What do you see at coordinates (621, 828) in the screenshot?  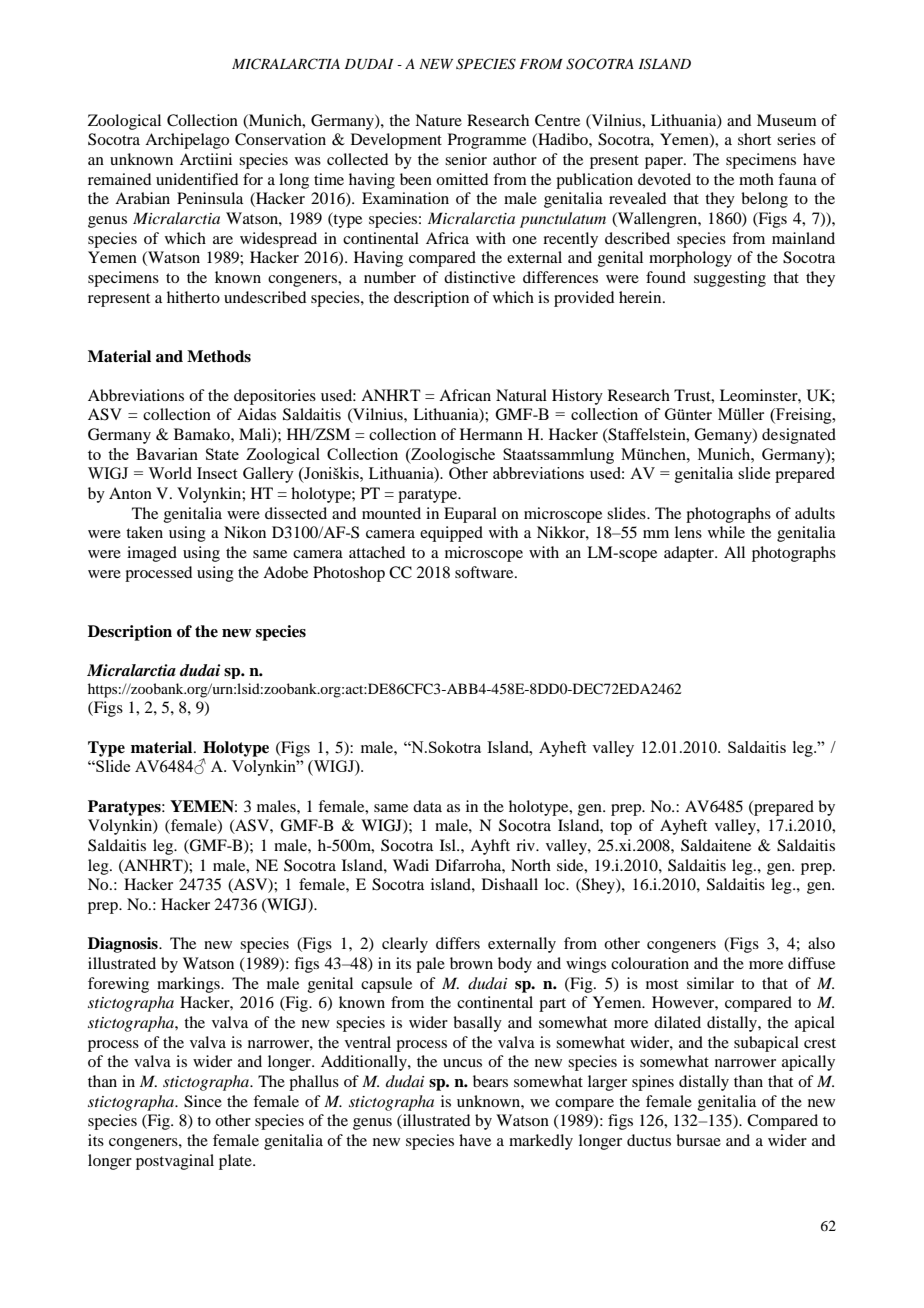 I see `top` at bounding box center [621, 828].
